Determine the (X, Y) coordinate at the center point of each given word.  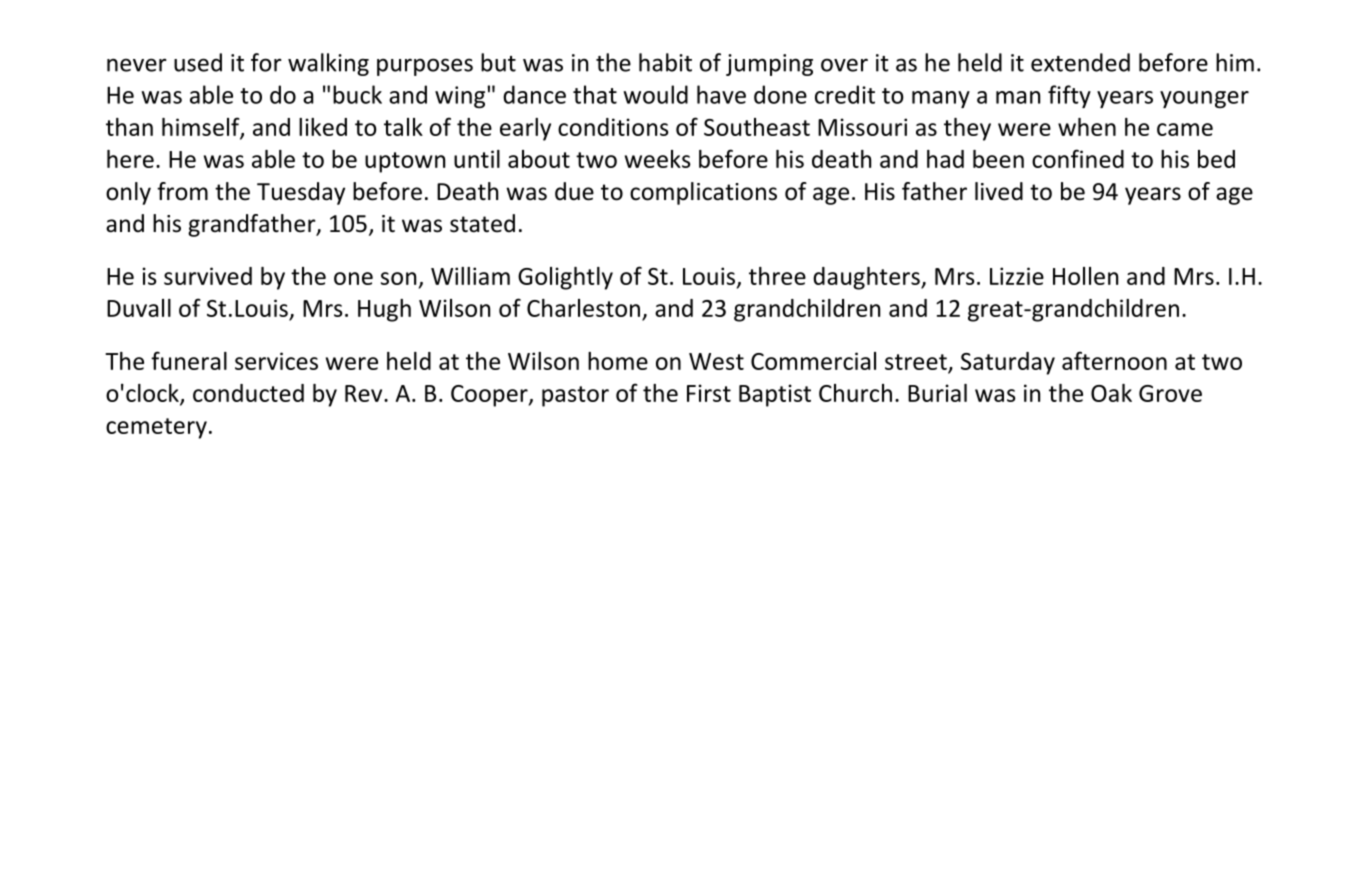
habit (665, 62)
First (709, 393)
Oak (1111, 393)
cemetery (156, 428)
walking (328, 64)
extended (1080, 62)
